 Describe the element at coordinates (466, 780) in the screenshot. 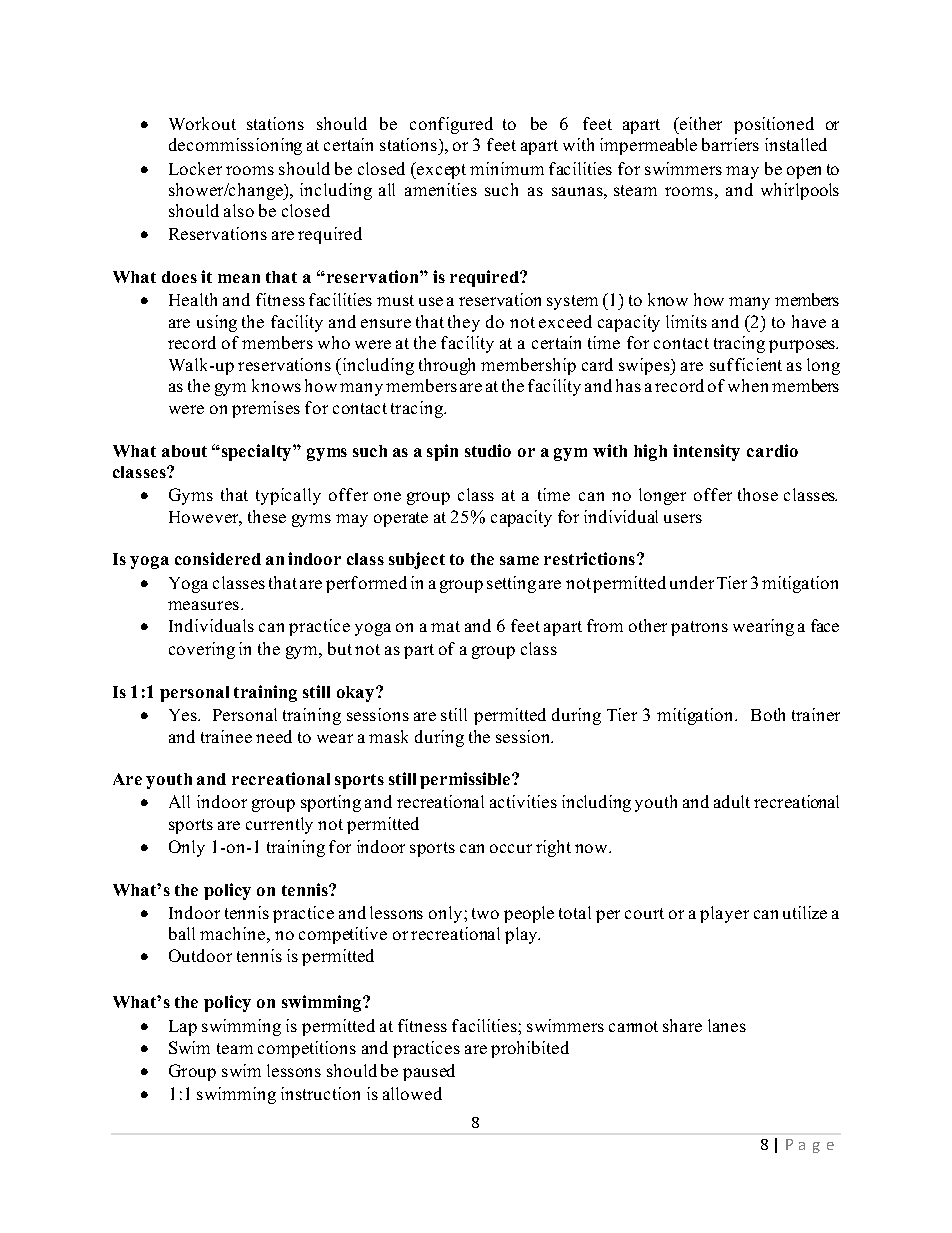

I see `permissible` at that location.
